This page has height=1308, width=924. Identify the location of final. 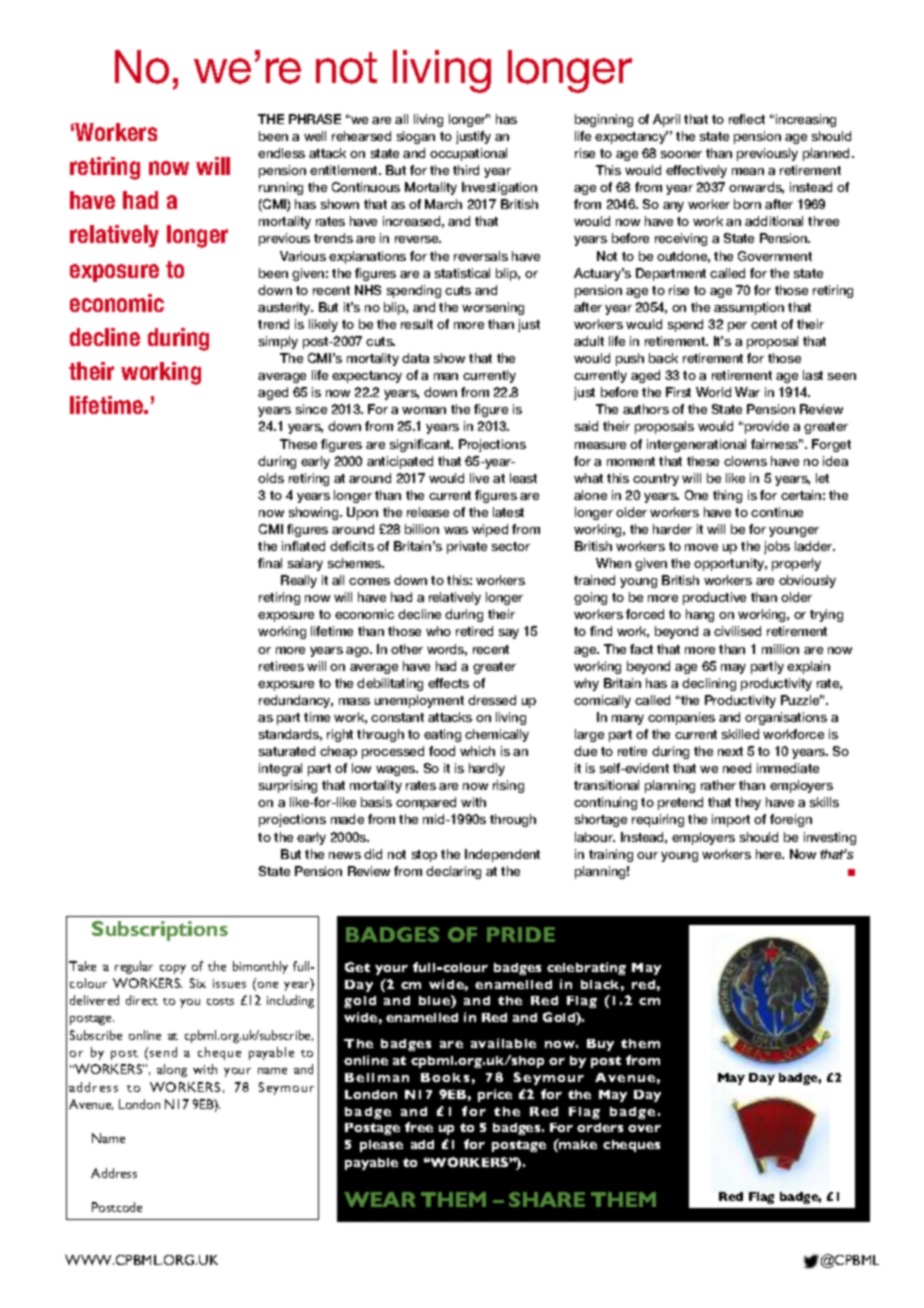
(270, 563).
